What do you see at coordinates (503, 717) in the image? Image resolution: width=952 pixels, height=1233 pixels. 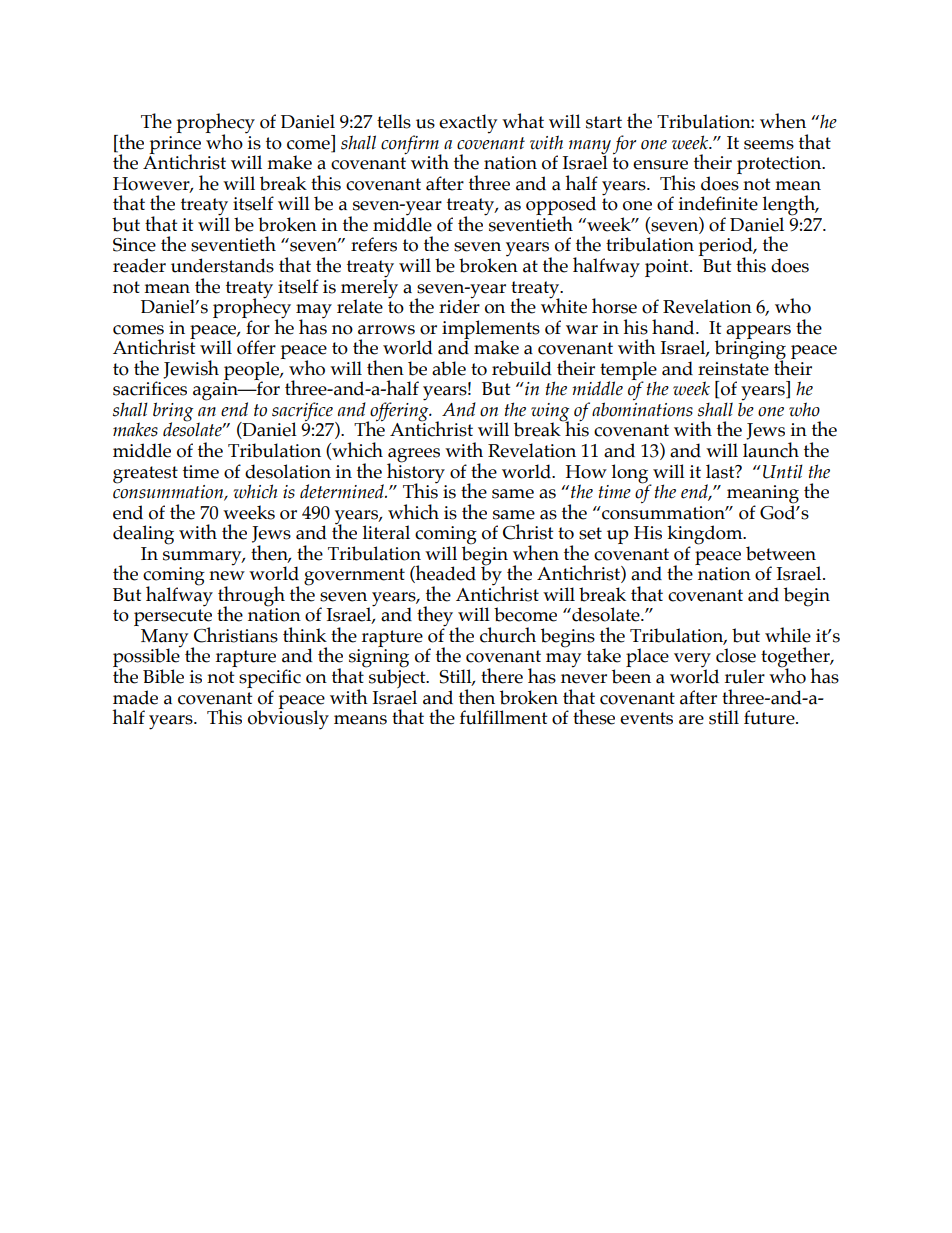 I see `fulfillment` at bounding box center [503, 717].
